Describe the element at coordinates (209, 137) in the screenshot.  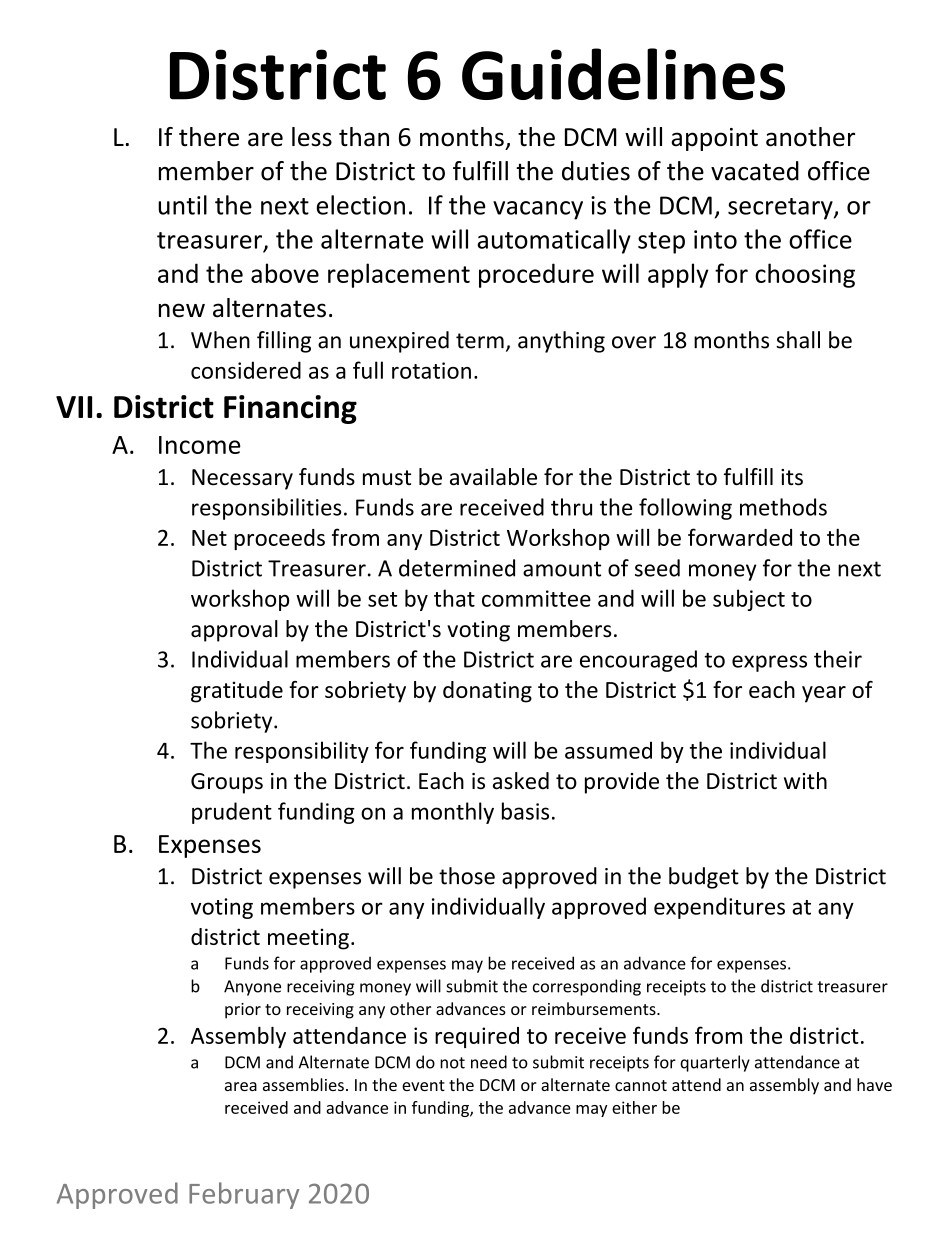
I see `there` at that location.
